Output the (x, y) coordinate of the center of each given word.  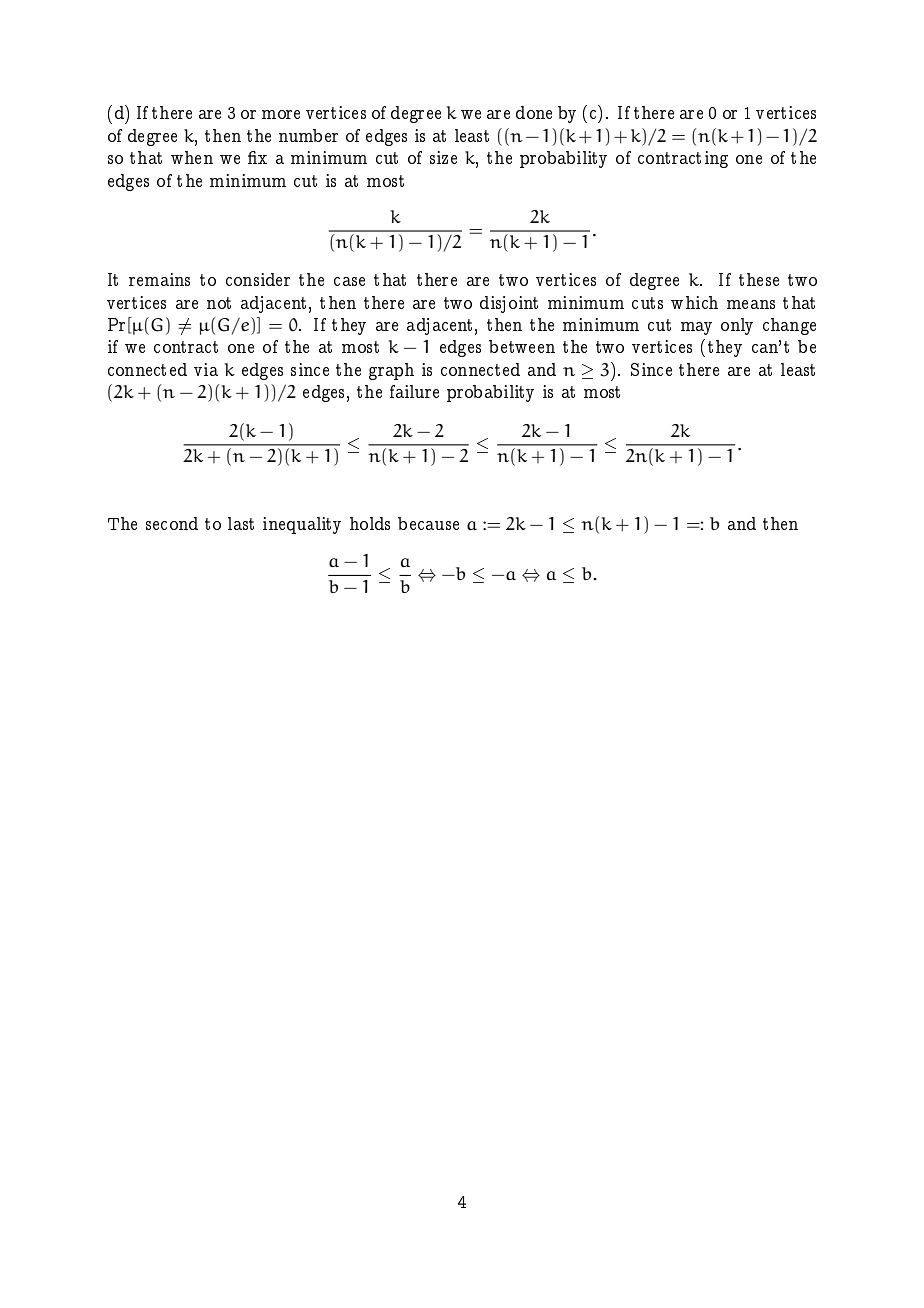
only (737, 326)
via (206, 369)
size (443, 157)
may (696, 328)
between (522, 346)
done (534, 112)
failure (414, 391)
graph (391, 371)
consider (258, 279)
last (241, 523)
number (308, 135)
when (192, 157)
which (694, 302)
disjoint (509, 304)
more (281, 114)
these (759, 279)
